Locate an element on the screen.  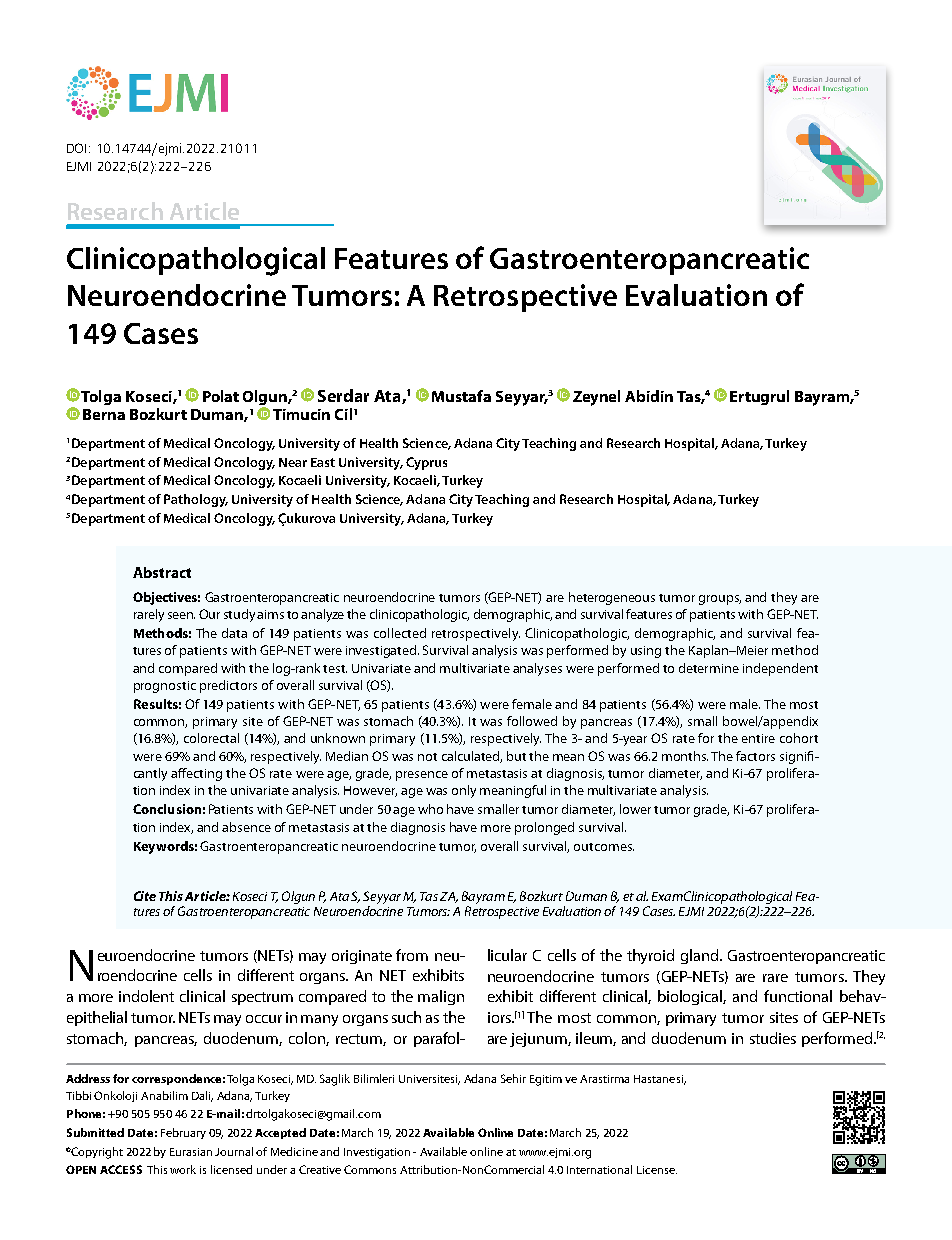
from is located at coordinates (412, 955).
